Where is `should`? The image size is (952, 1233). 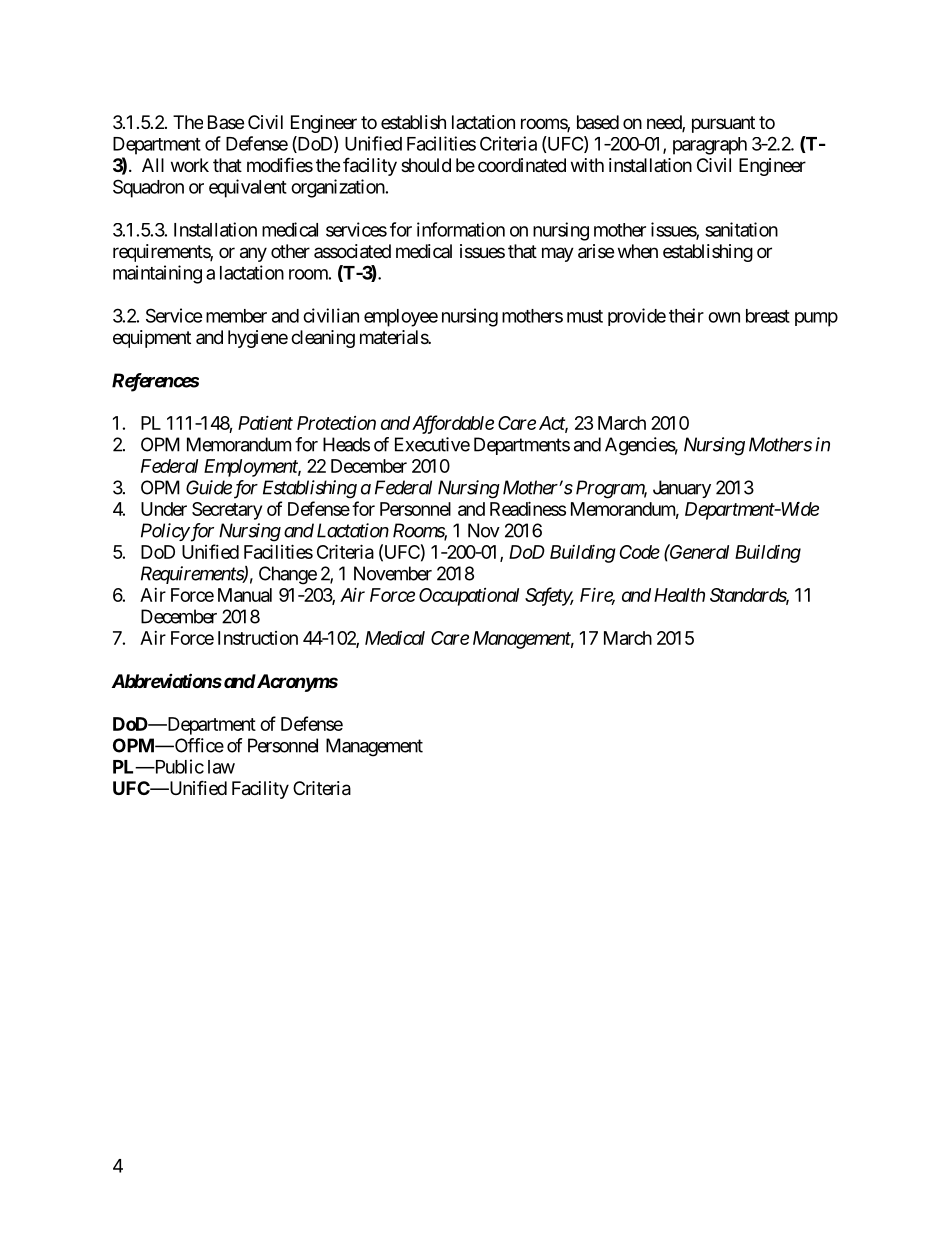
should is located at coordinates (426, 165).
